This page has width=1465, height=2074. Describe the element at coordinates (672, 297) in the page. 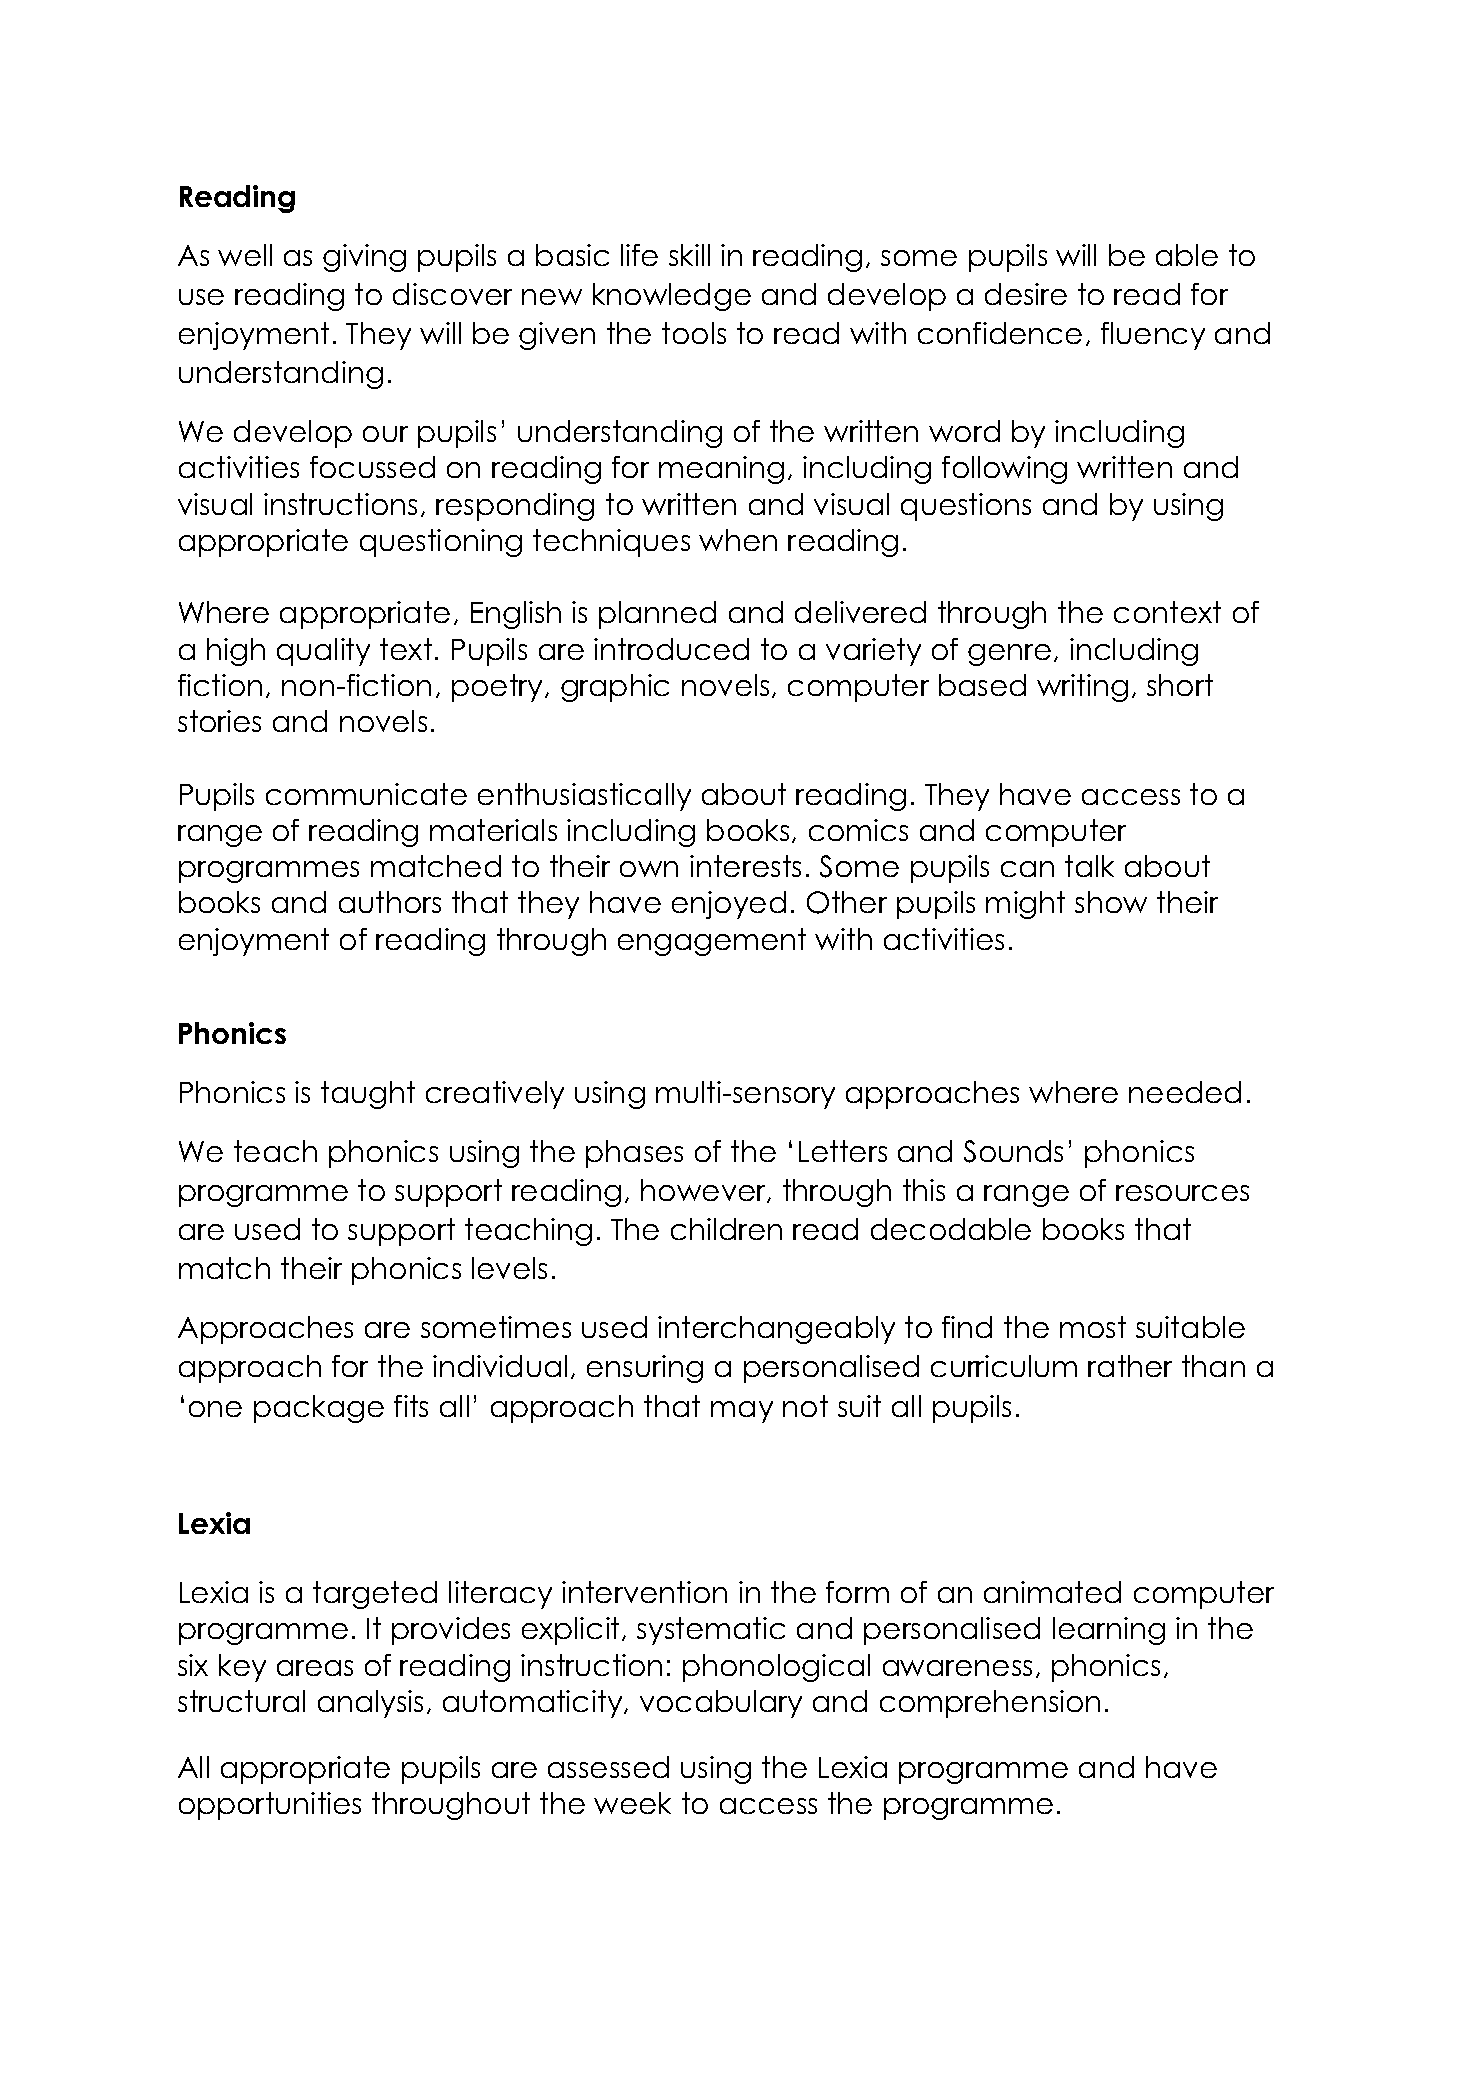

I see `knowledge` at that location.
